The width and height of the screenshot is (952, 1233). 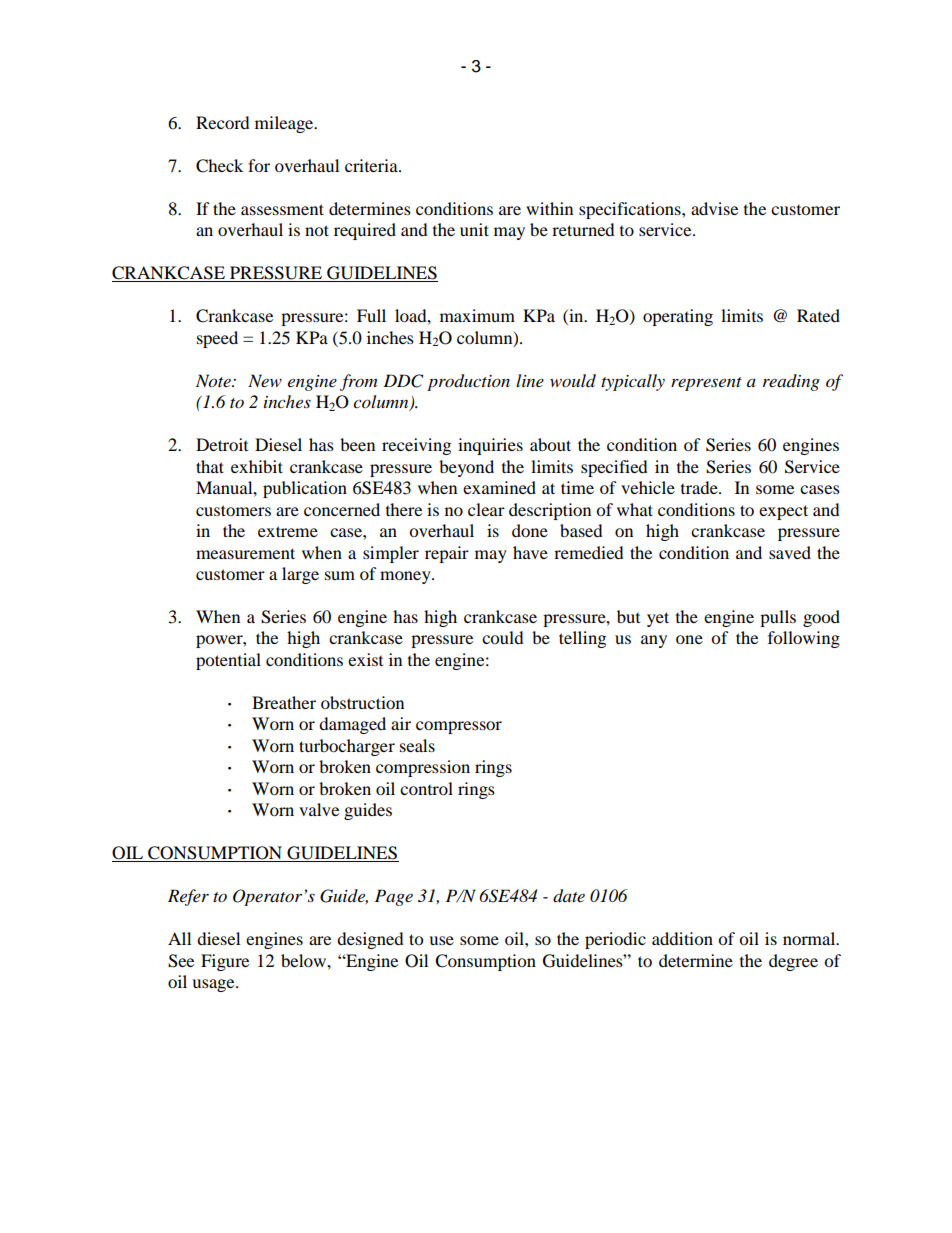 What do you see at coordinates (259, 165) in the screenshot?
I see `for` at bounding box center [259, 165].
